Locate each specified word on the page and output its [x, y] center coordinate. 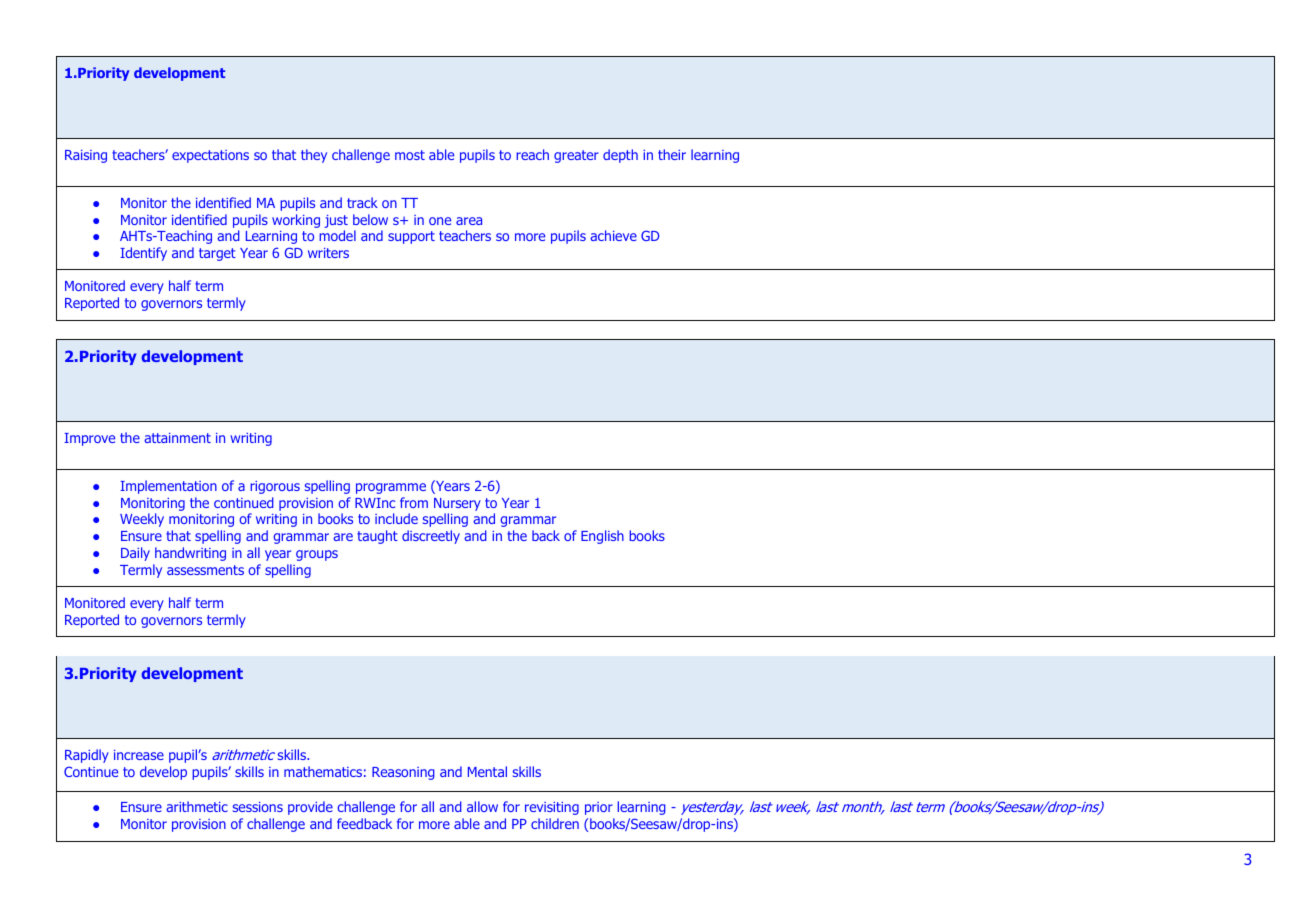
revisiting [552, 808]
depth [620, 156]
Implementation [168, 487]
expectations [210, 156]
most [410, 155]
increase [139, 755]
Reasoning [403, 773]
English [602, 537]
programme [391, 488]
